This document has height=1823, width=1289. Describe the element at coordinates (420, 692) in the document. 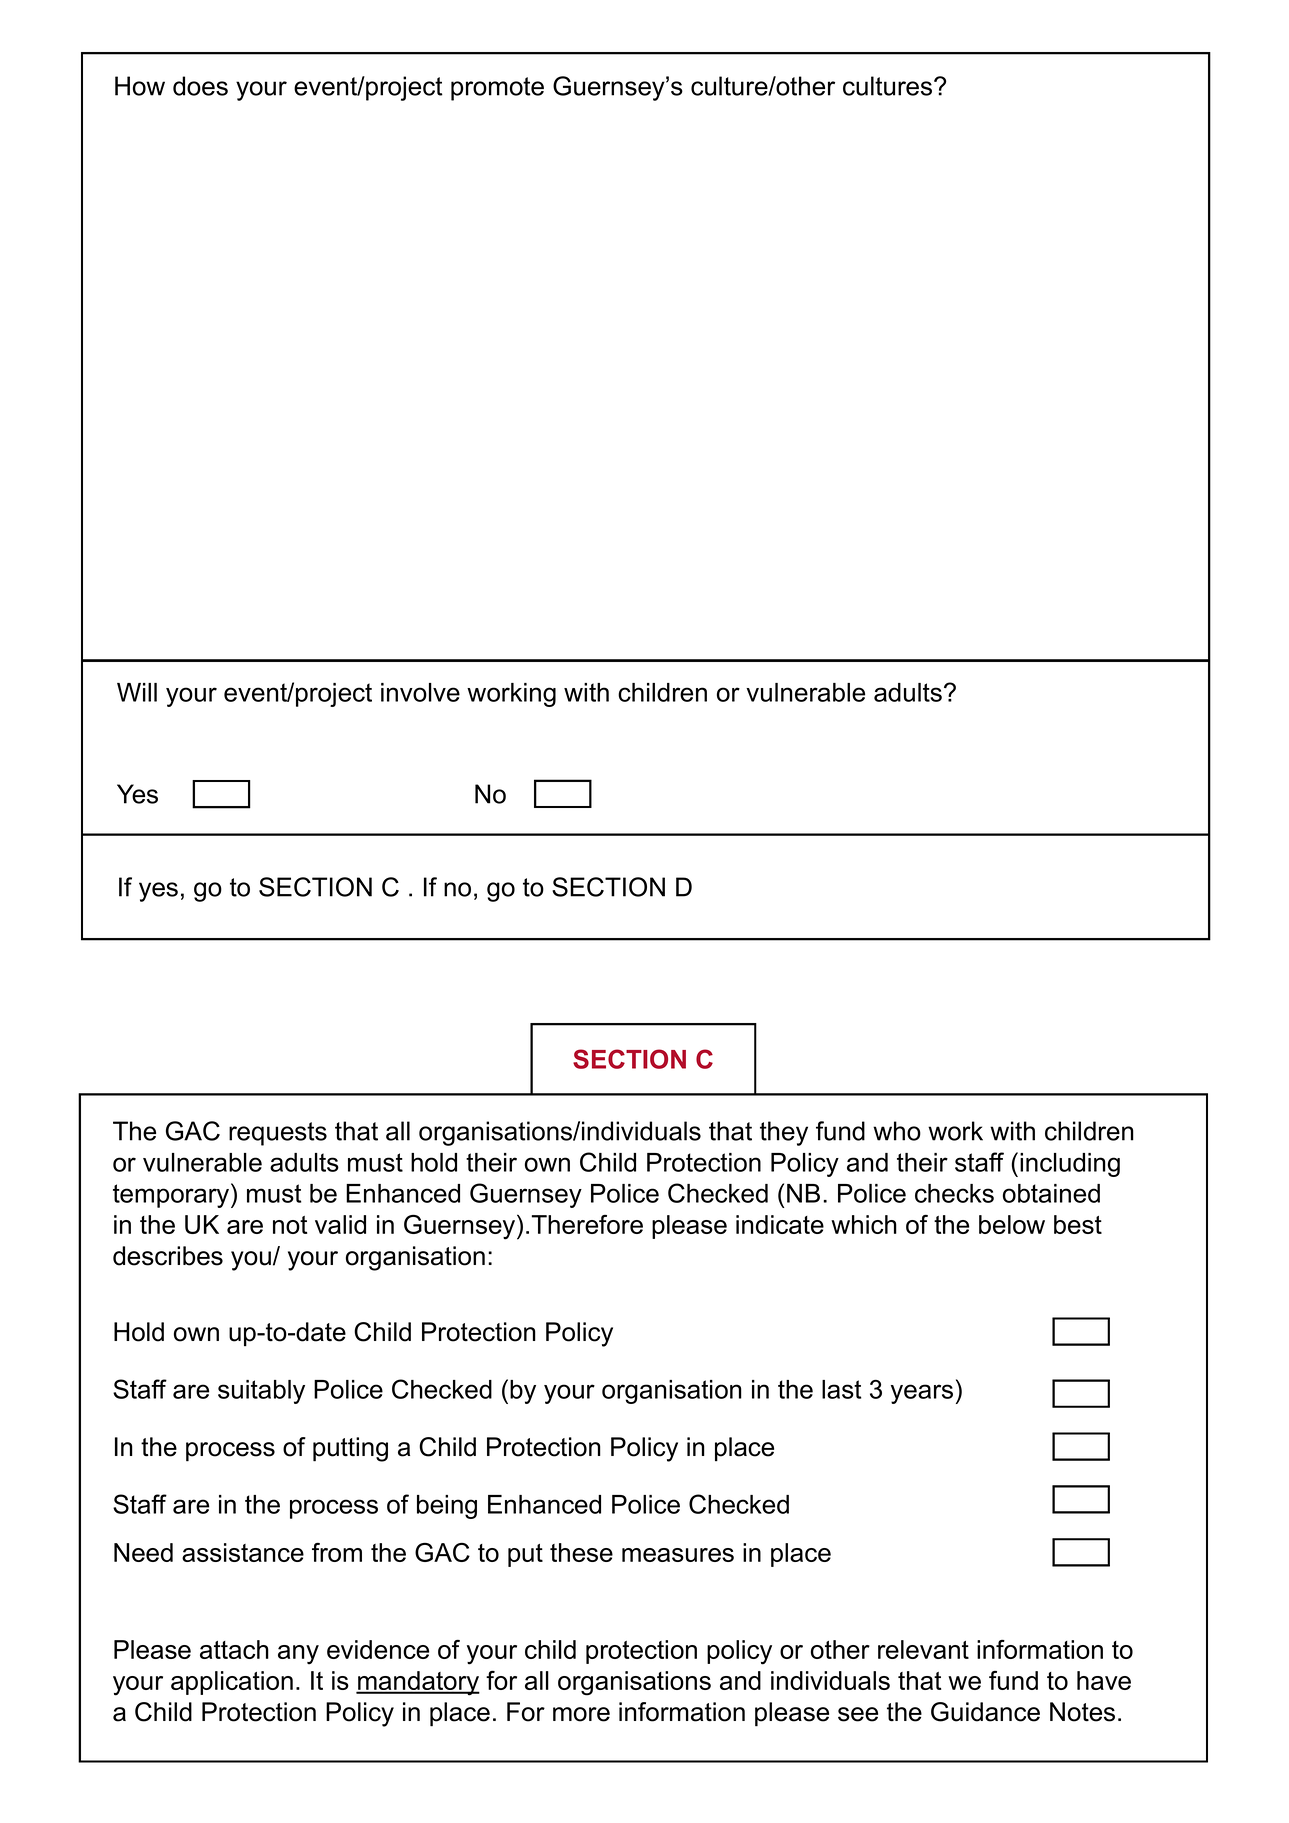

I see `involve` at that location.
